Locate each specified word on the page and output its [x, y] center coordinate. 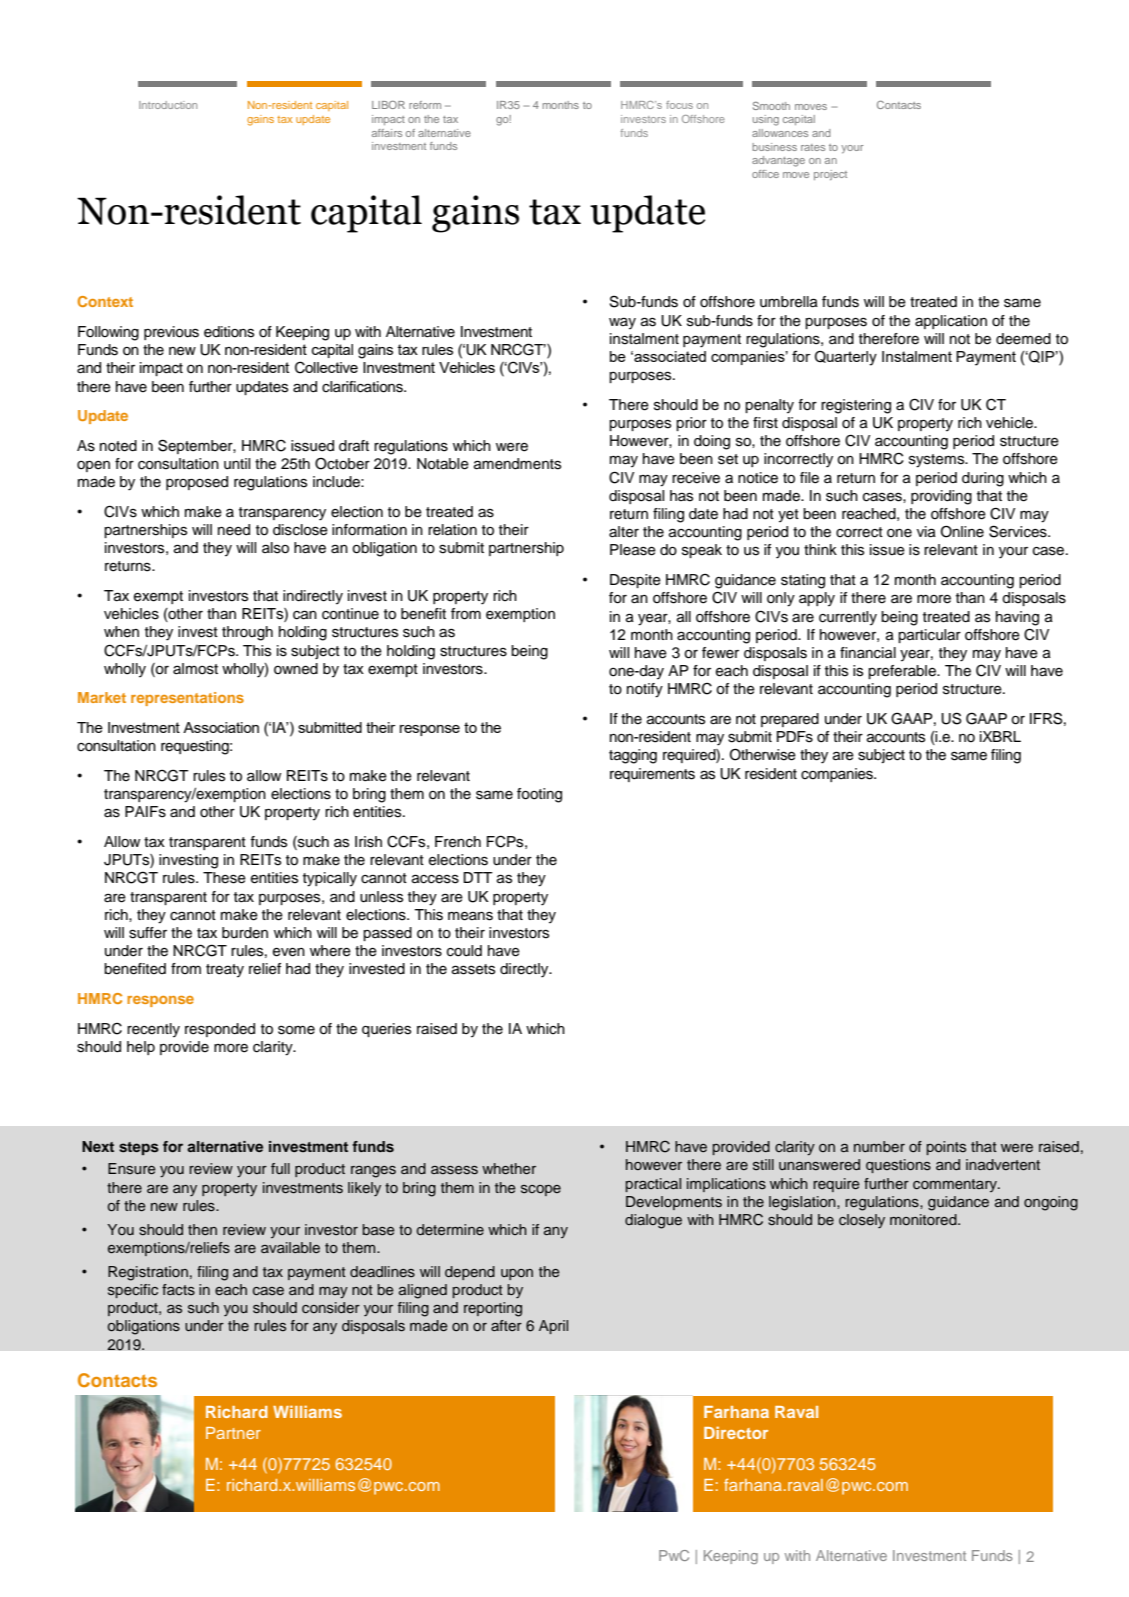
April [553, 1327]
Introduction [168, 105]
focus [679, 105]
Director [736, 1432]
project [830, 175]
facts [178, 1290]
